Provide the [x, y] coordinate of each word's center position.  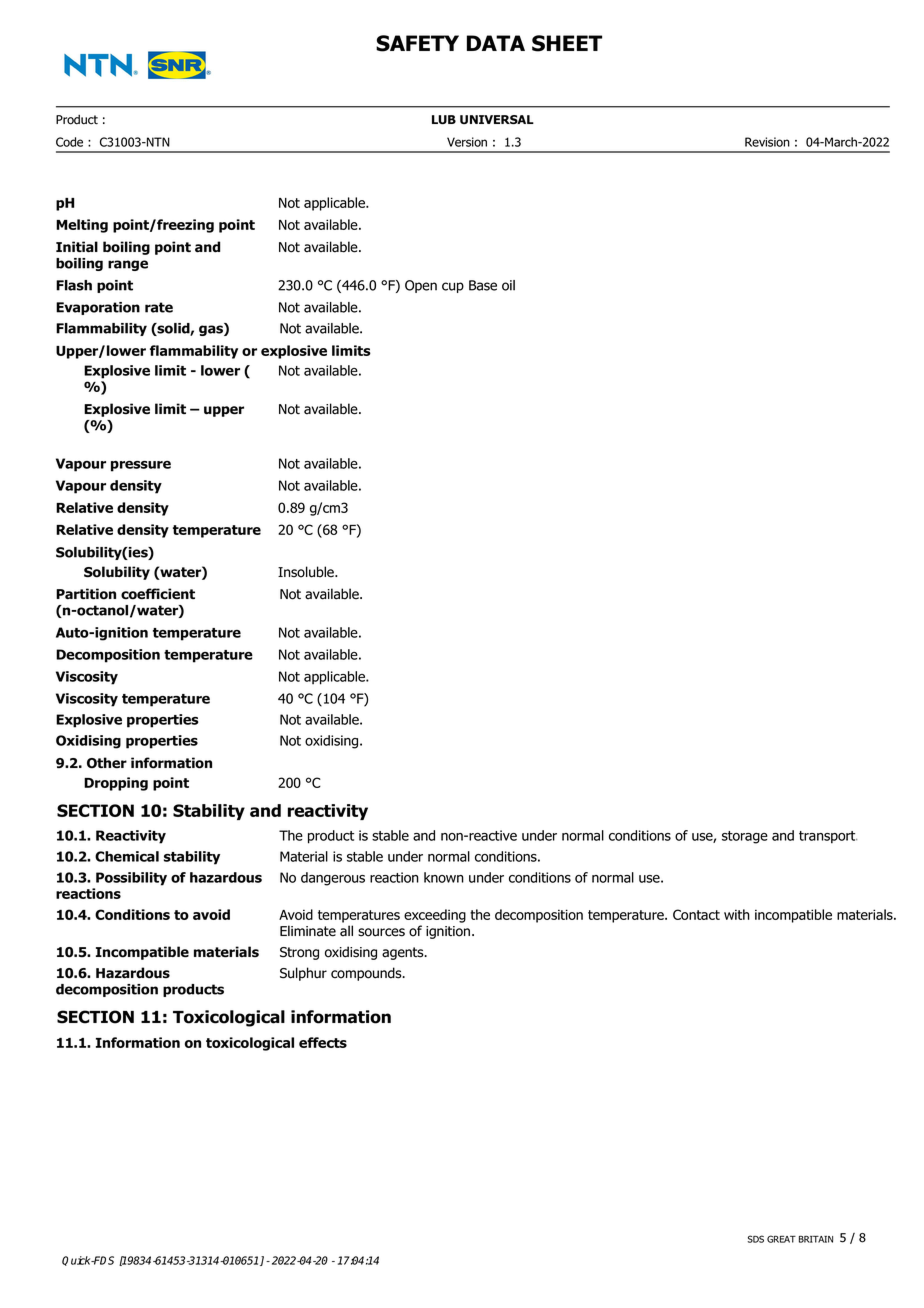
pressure [141, 466]
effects [323, 1042]
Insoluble [307, 572]
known [444, 877]
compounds [367, 974]
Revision [767, 142]
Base [483, 285]
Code [69, 142]
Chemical [127, 856]
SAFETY [417, 43]
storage [745, 837]
